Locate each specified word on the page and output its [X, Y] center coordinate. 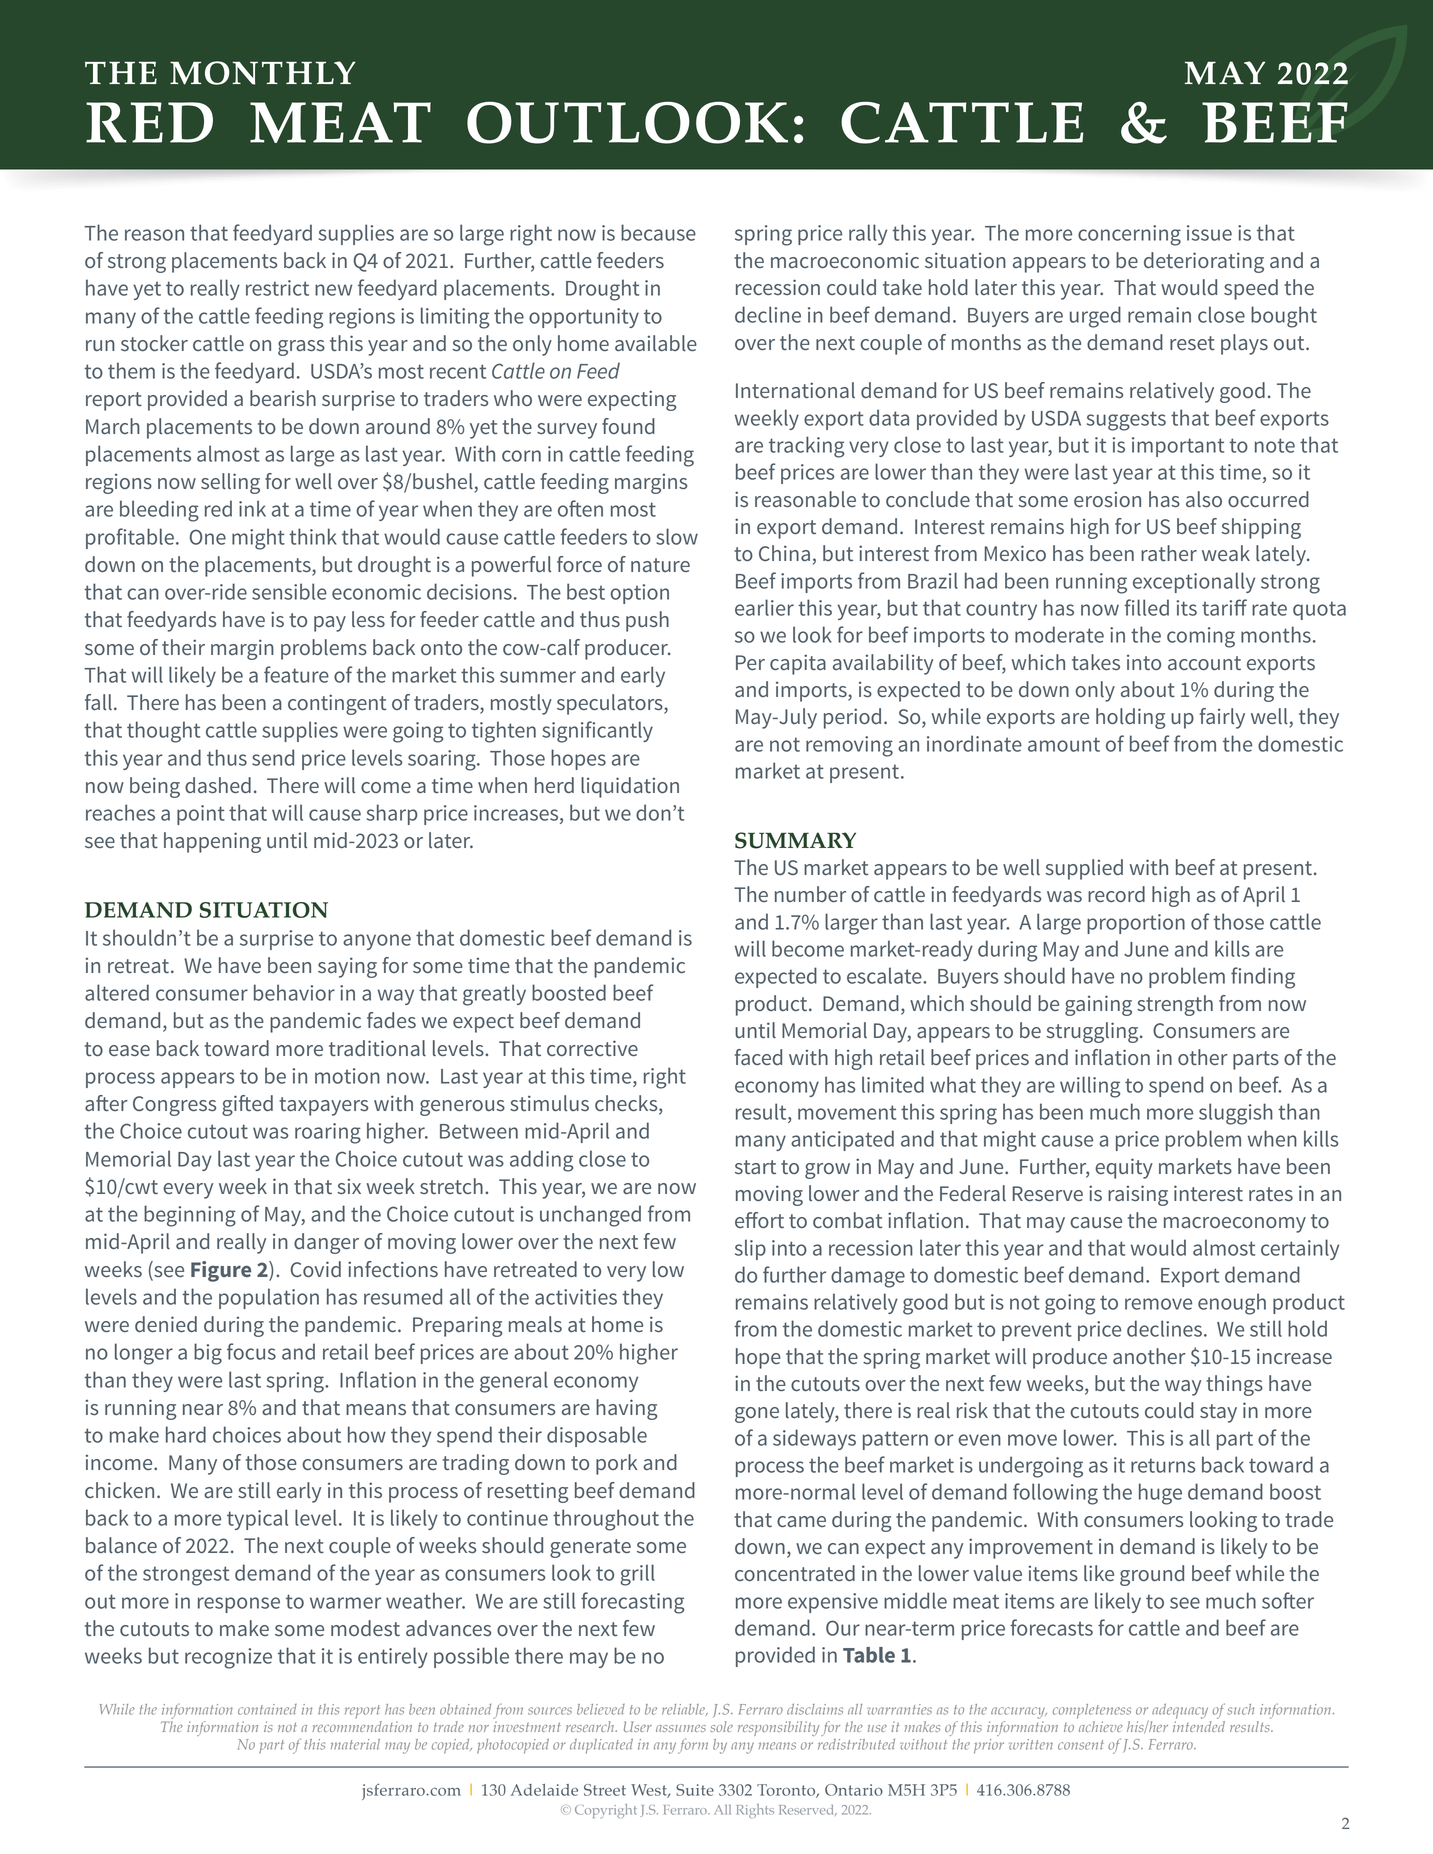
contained [267, 1709]
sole [721, 1726]
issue [1209, 233]
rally [868, 234]
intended [1199, 1725]
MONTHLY [263, 73]
